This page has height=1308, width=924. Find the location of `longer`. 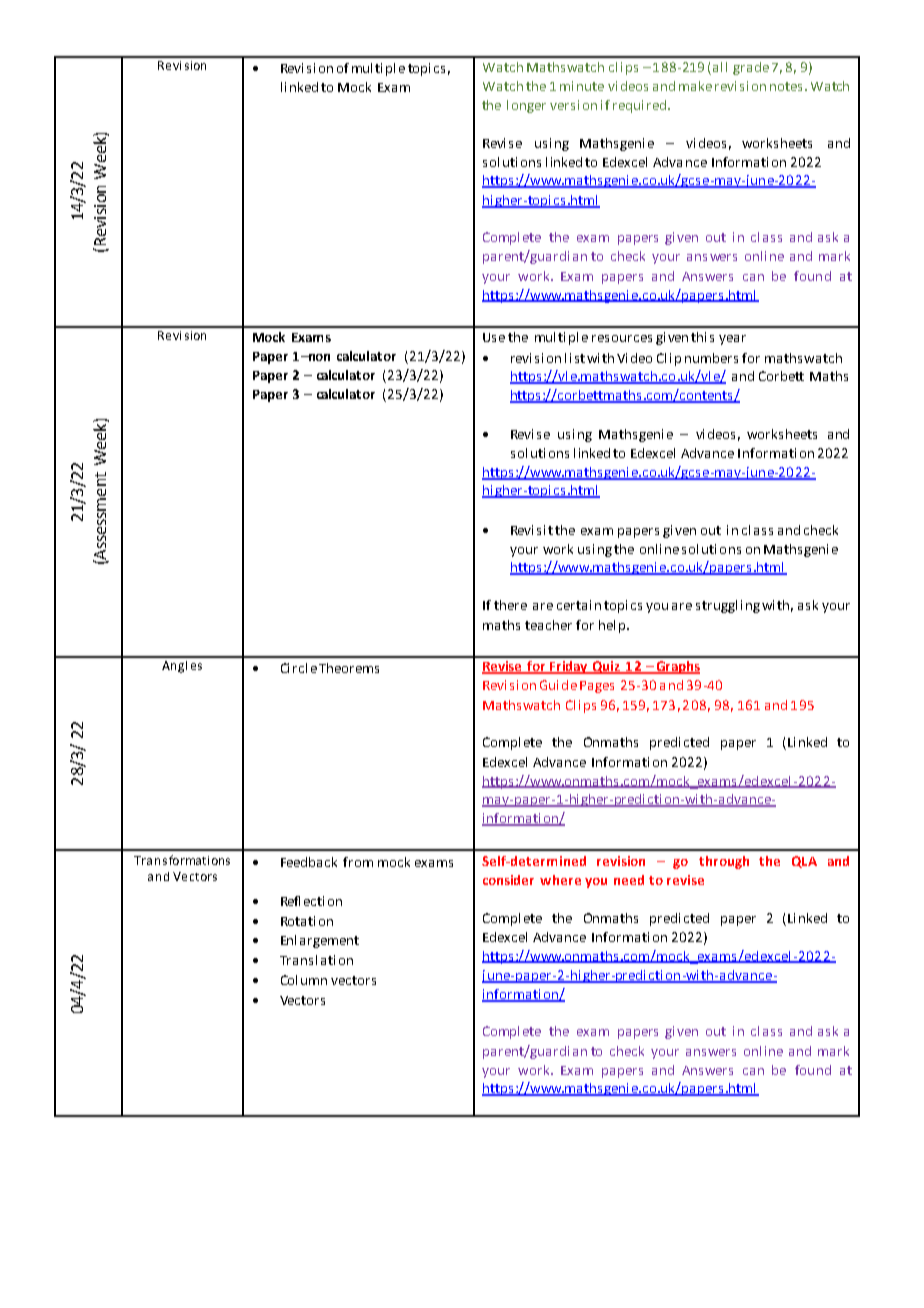

longer is located at coordinates (526, 106).
